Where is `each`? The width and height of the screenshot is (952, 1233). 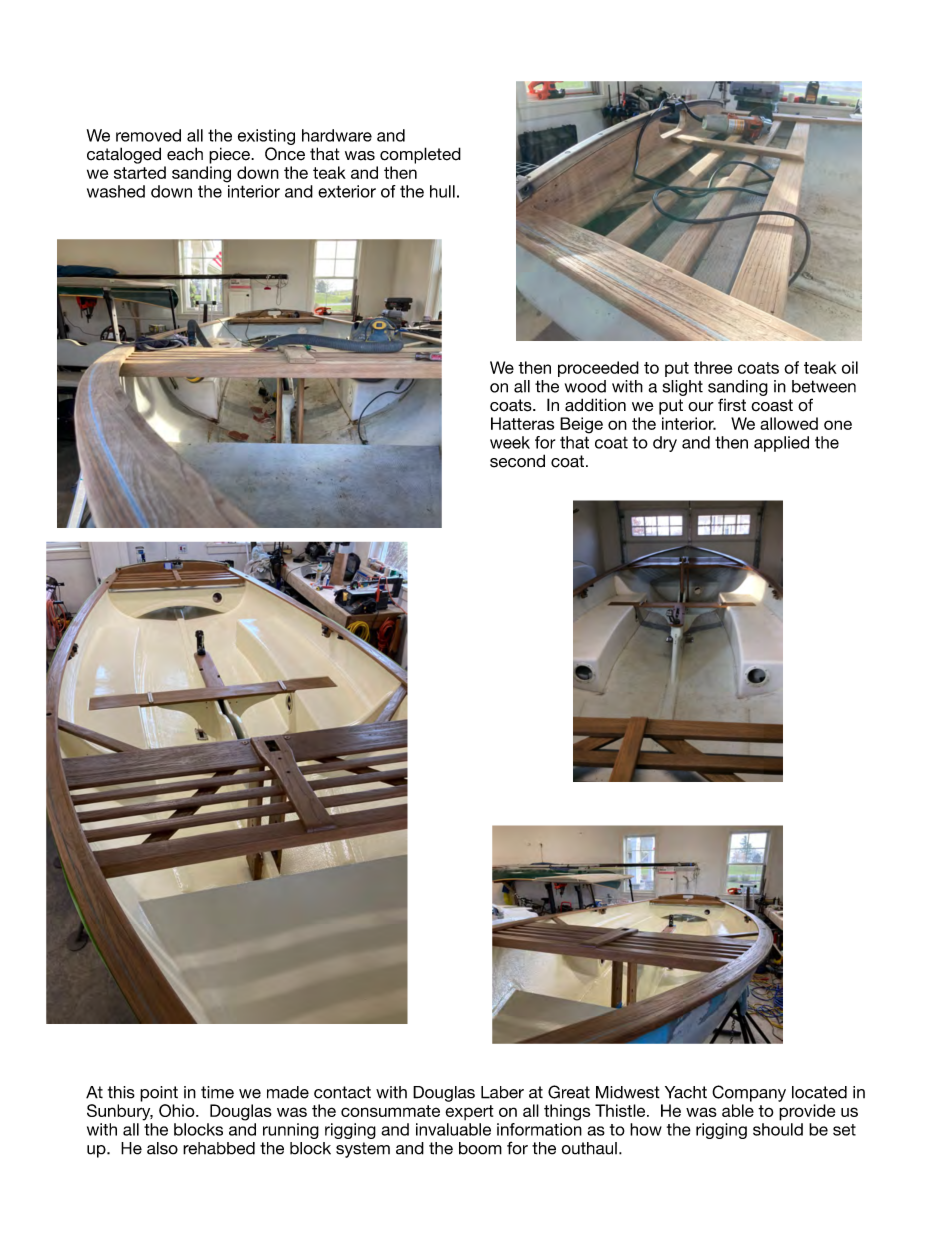
each is located at coordinates (185, 154).
